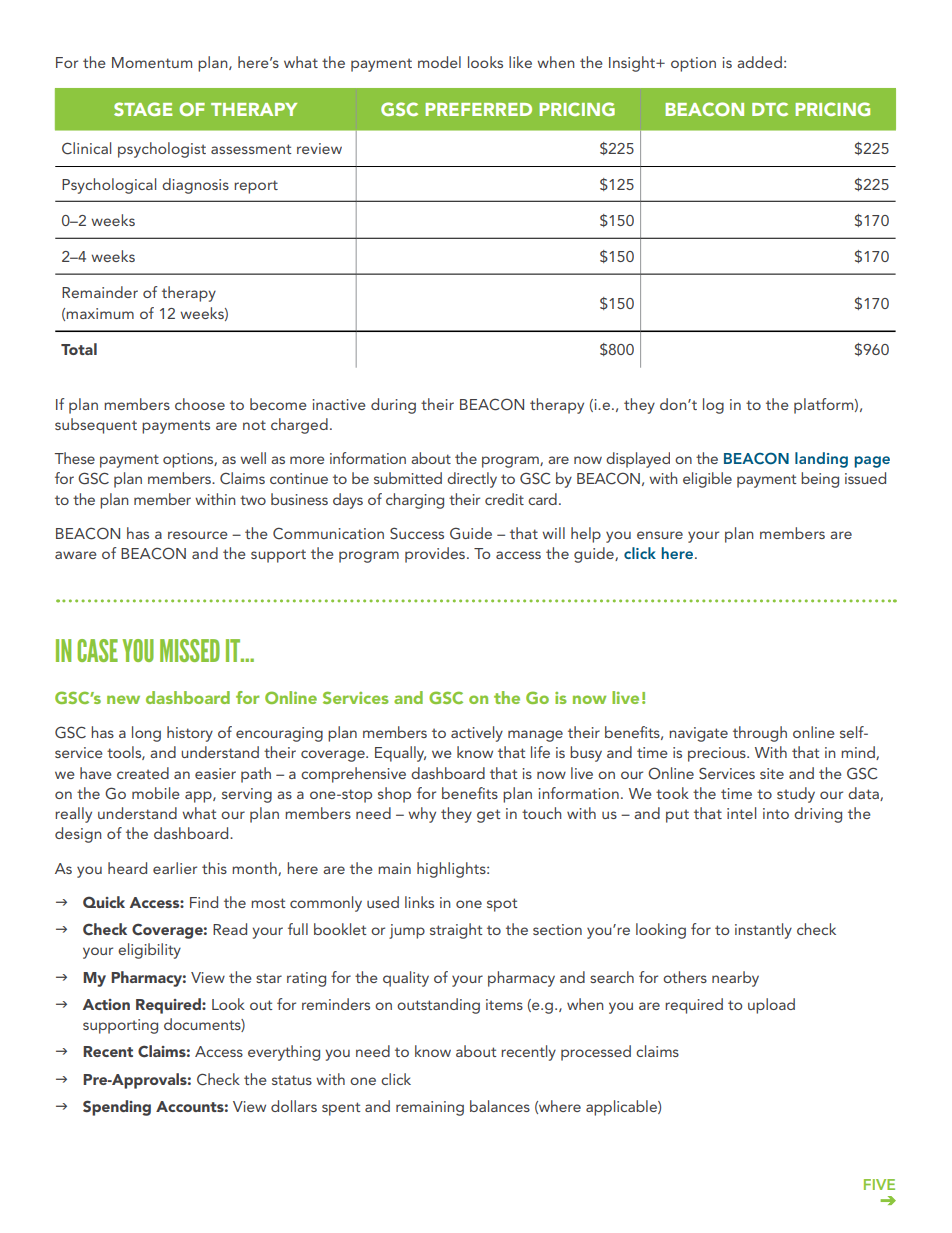 The height and width of the screenshot is (1233, 952). I want to click on MISSED, so click(190, 650).
